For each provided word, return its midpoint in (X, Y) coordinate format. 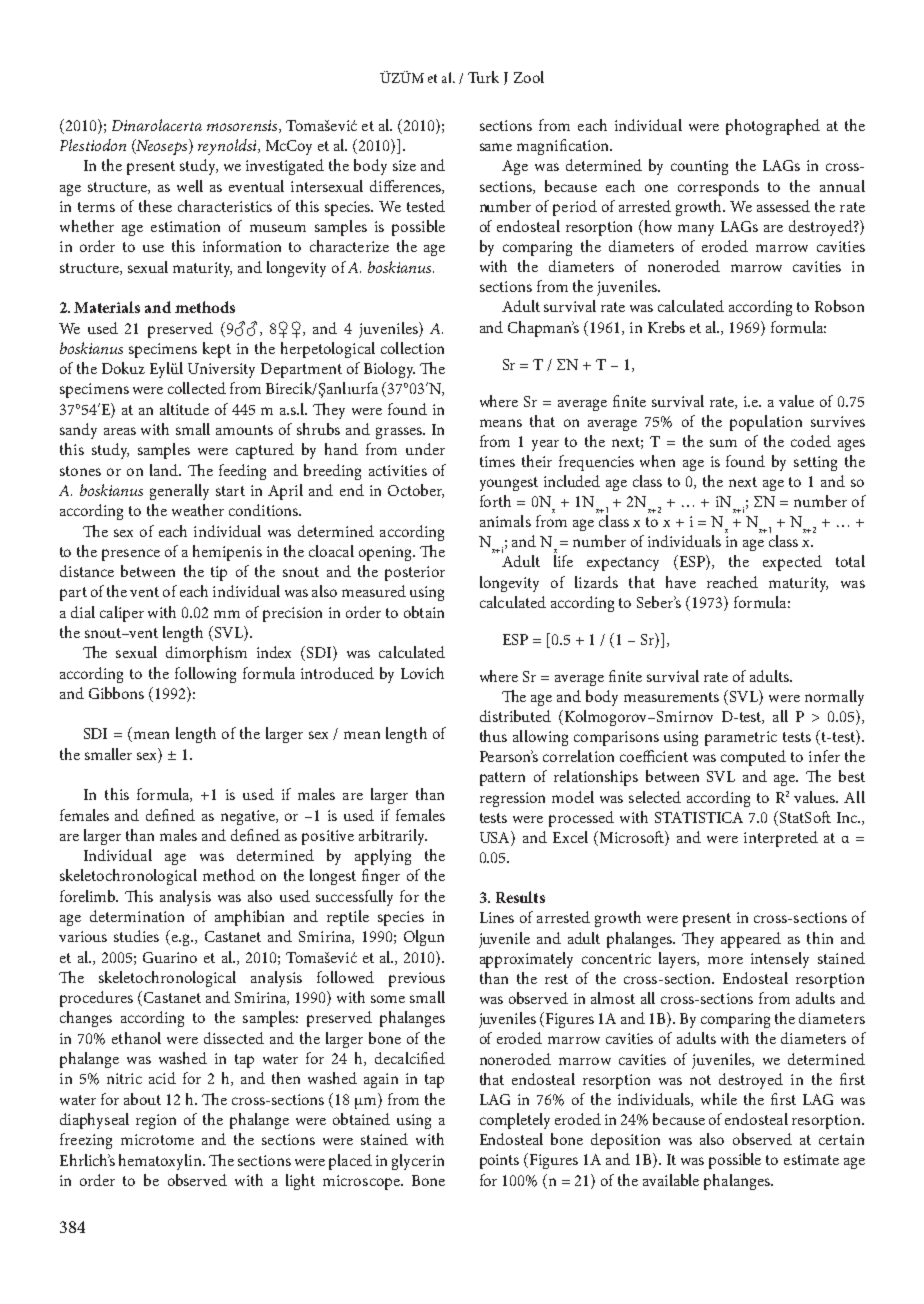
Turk (483, 77)
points (499, 1161)
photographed (773, 127)
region (156, 1121)
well (190, 186)
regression (512, 799)
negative (249, 817)
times (497, 461)
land (165, 470)
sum (723, 443)
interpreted (781, 839)
